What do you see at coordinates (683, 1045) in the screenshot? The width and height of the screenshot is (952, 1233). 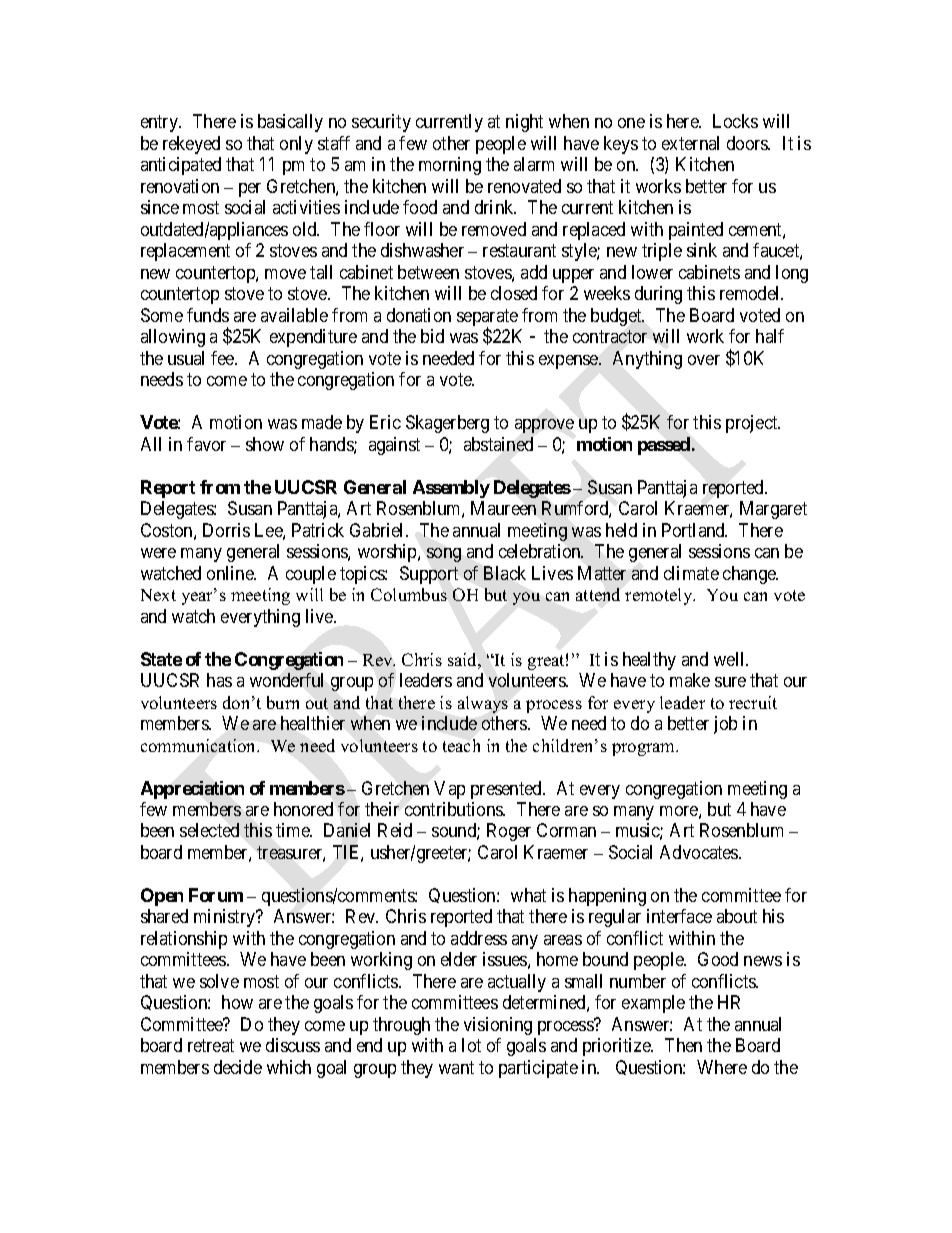 I see `Then` at bounding box center [683, 1045].
